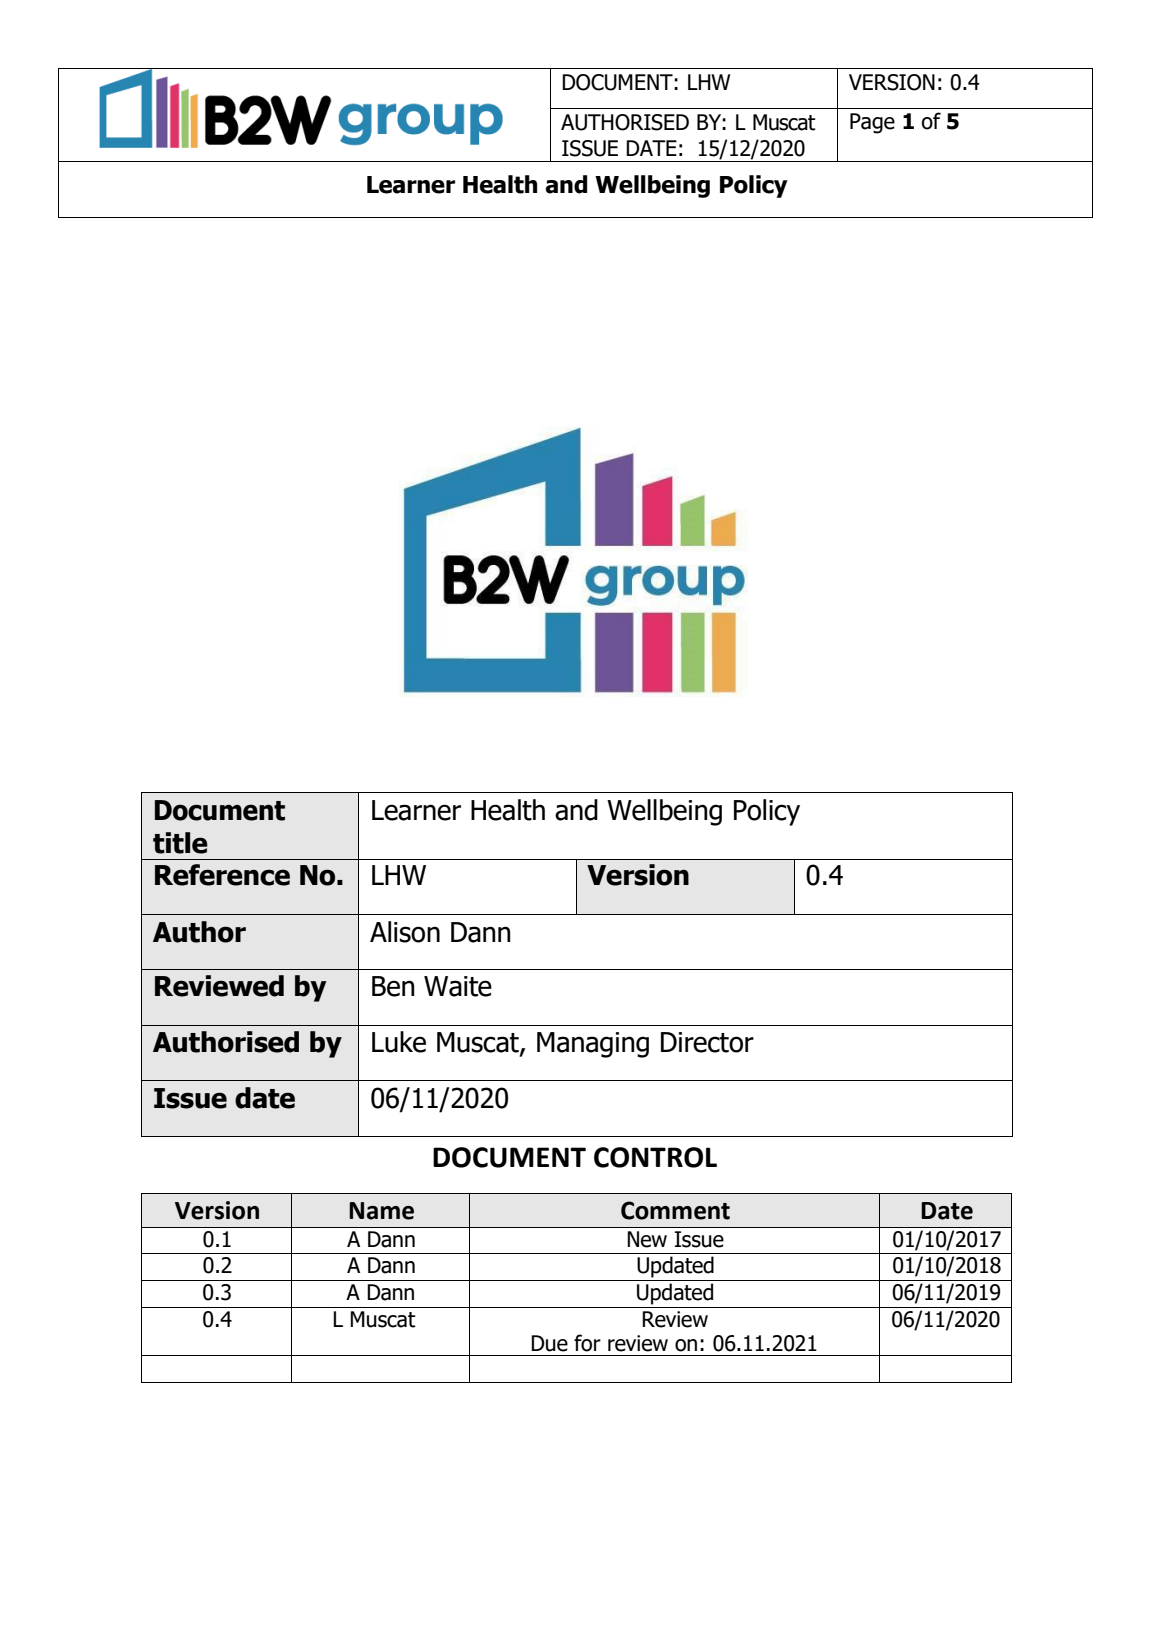  I want to click on Reference, so click(222, 875).
